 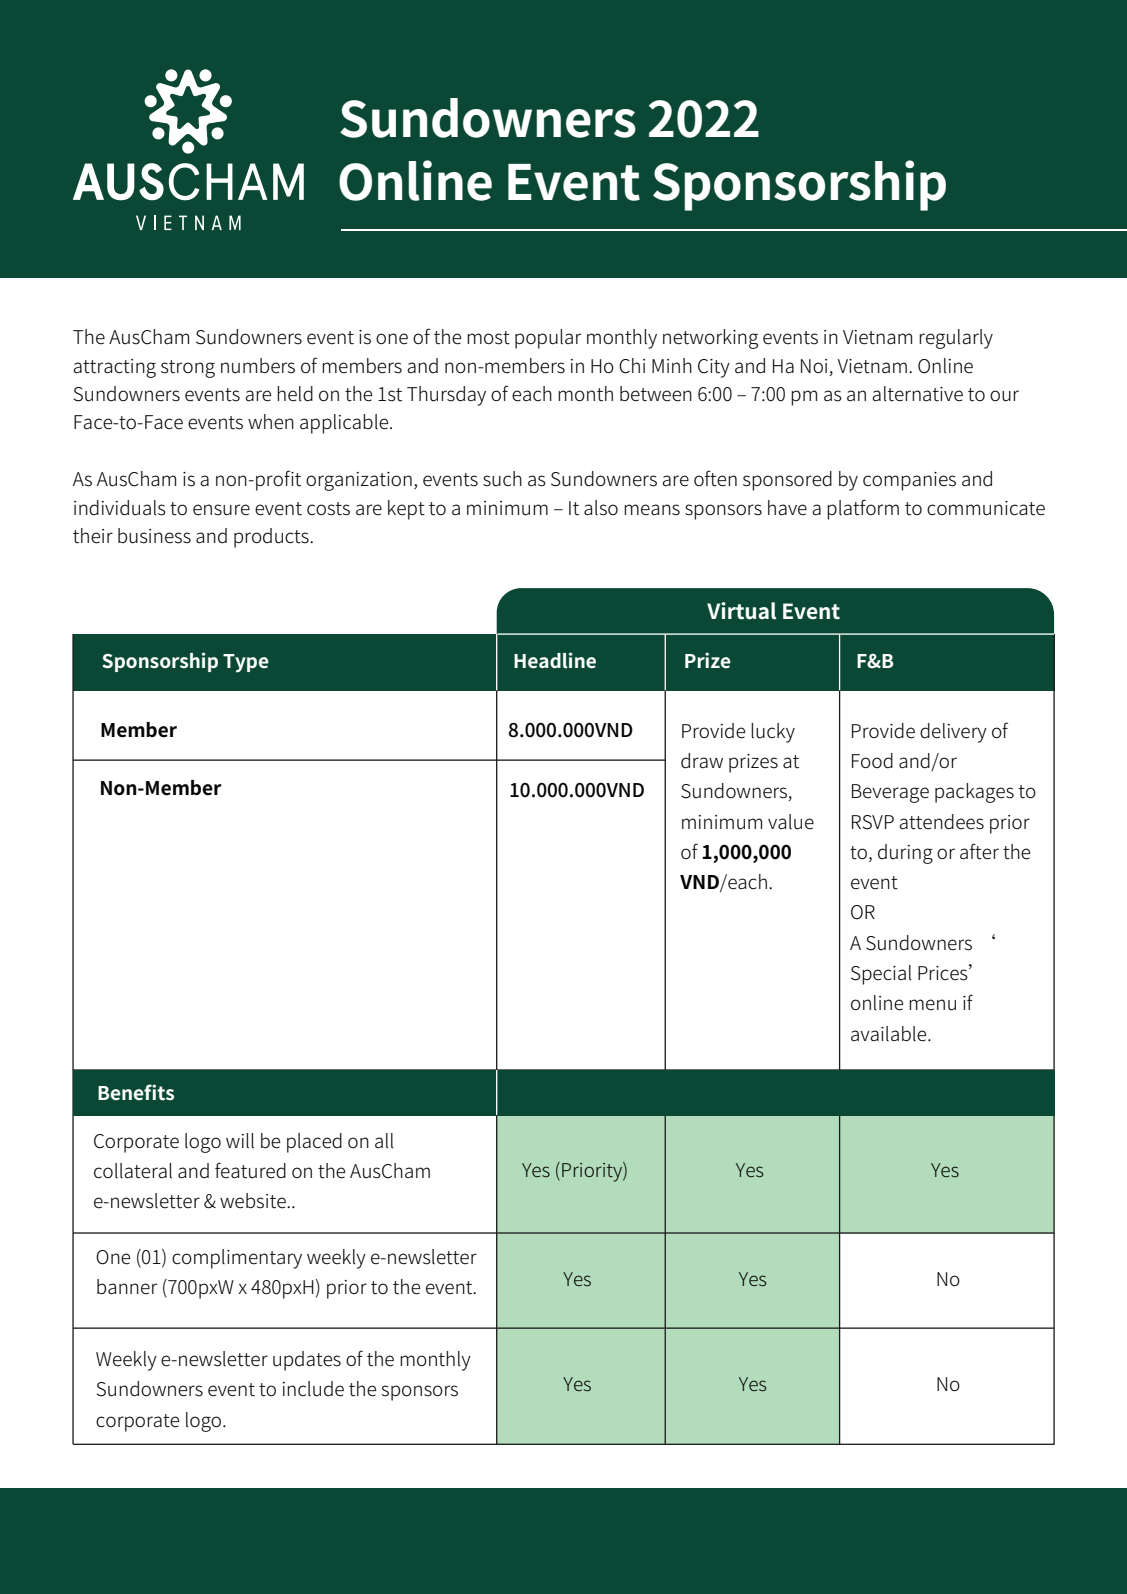 I want to click on popular, so click(x=548, y=339).
